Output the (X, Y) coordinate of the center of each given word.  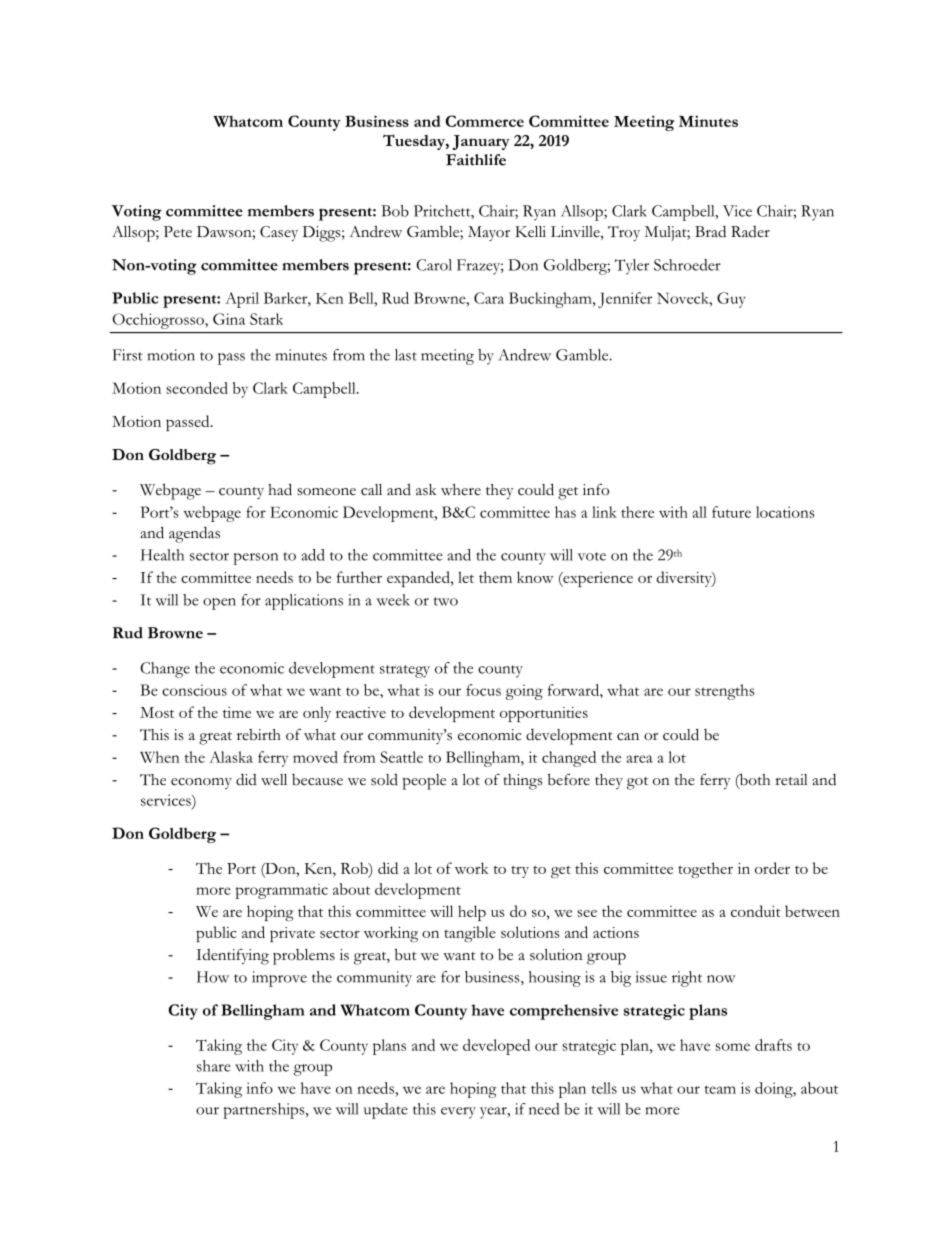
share (214, 1066)
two (445, 601)
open (219, 604)
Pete (178, 231)
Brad (710, 231)
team (720, 1089)
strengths (725, 692)
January (481, 142)
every (458, 1113)
